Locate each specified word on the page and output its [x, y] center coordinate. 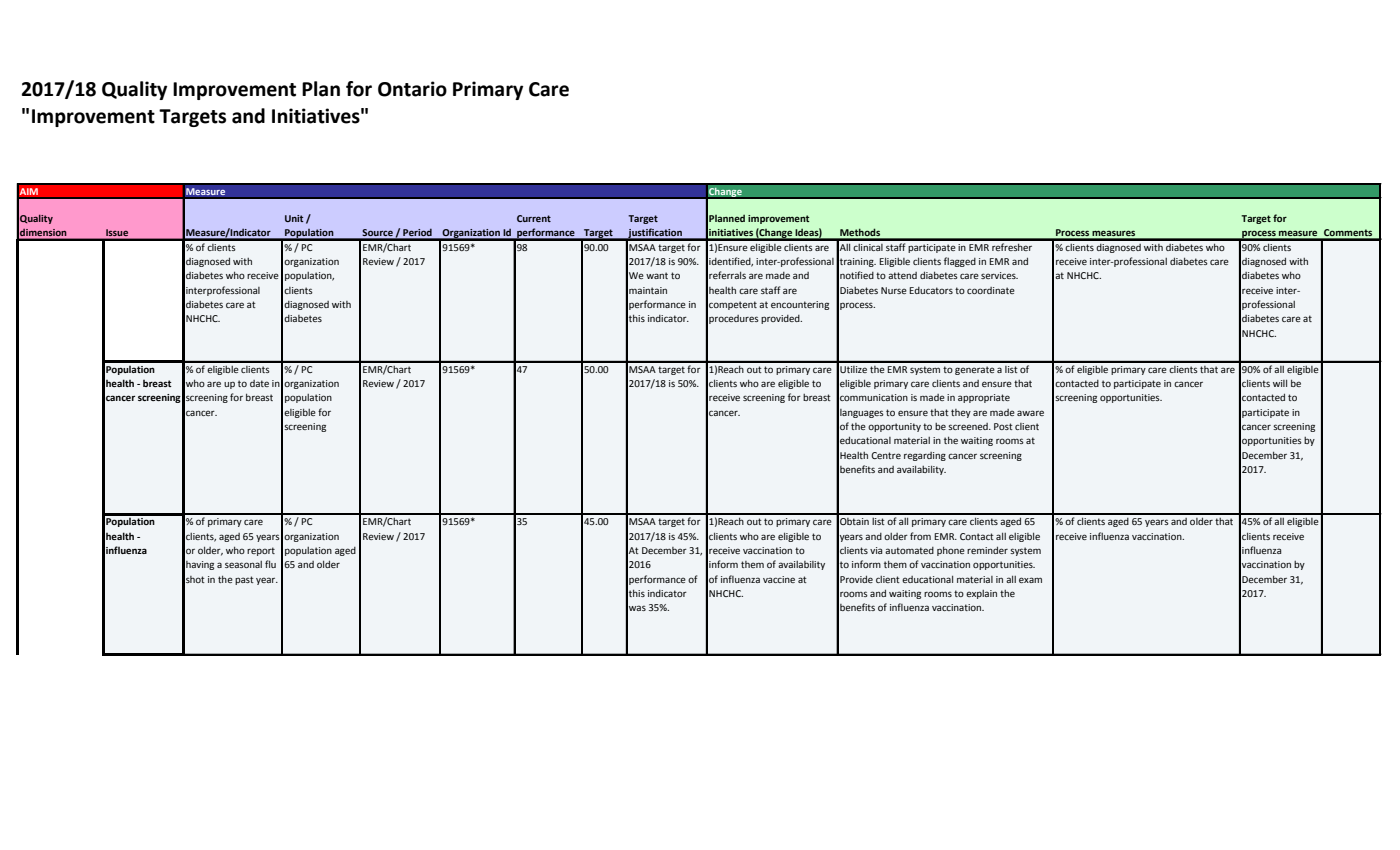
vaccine [779, 579]
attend [902, 275]
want [657, 275]
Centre [886, 455]
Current [534, 218]
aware [1030, 413]
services [999, 275]
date [259, 383]
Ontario [412, 89]
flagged [960, 262]
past [244, 580]
